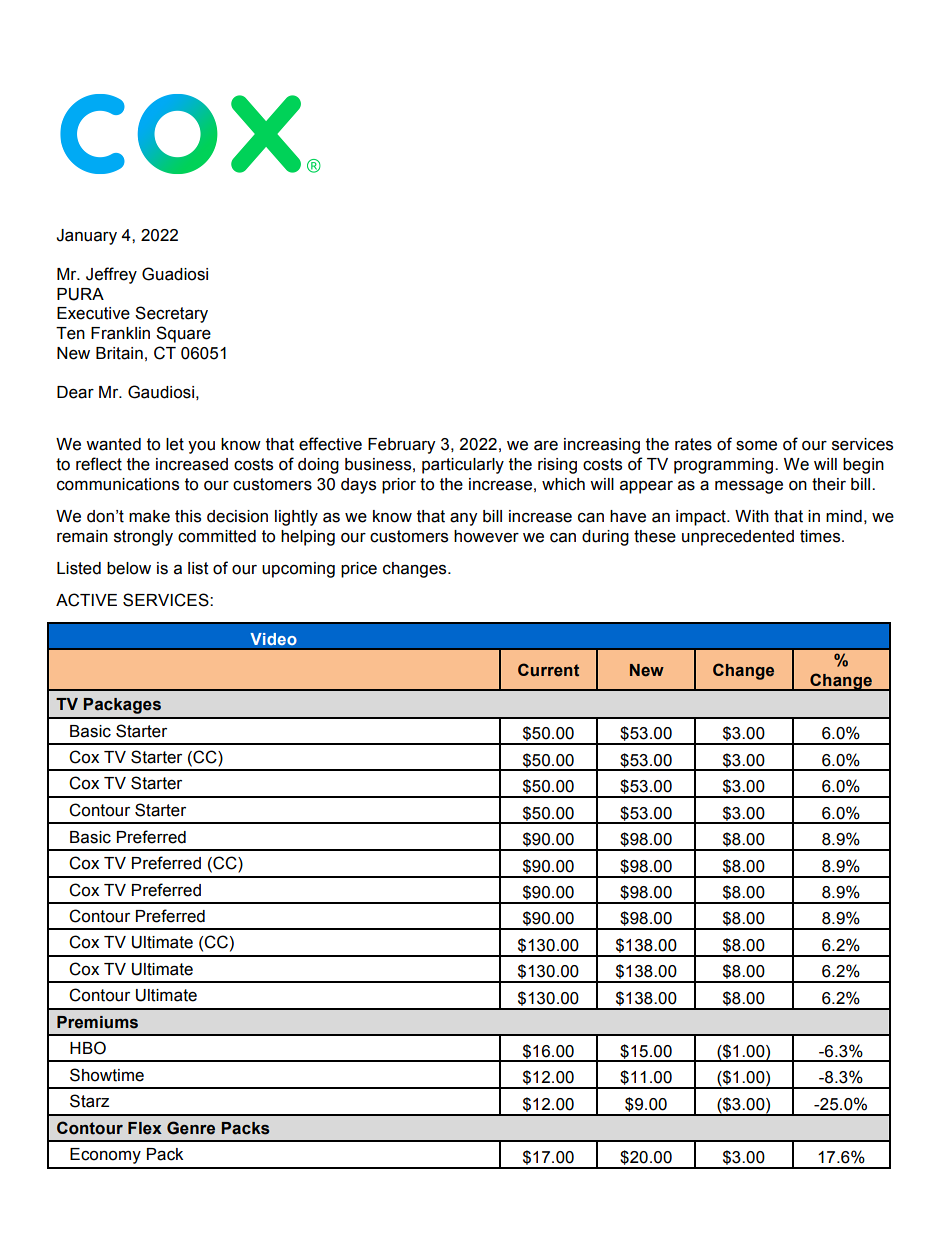 The height and width of the page is (1233, 952). What do you see at coordinates (191, 1128) in the page?
I see `Genre` at bounding box center [191, 1128].
